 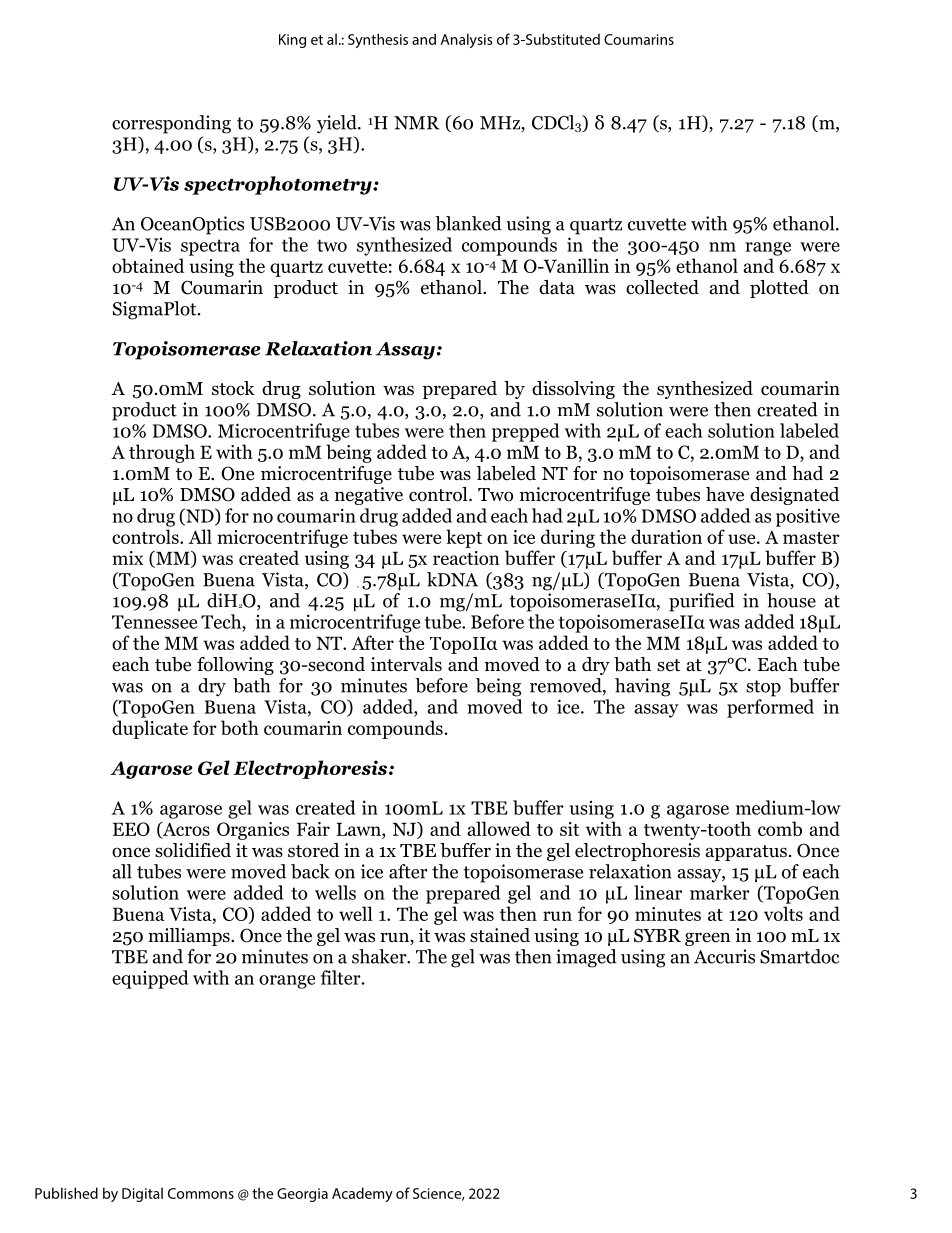 I want to click on stained, so click(x=500, y=935).
